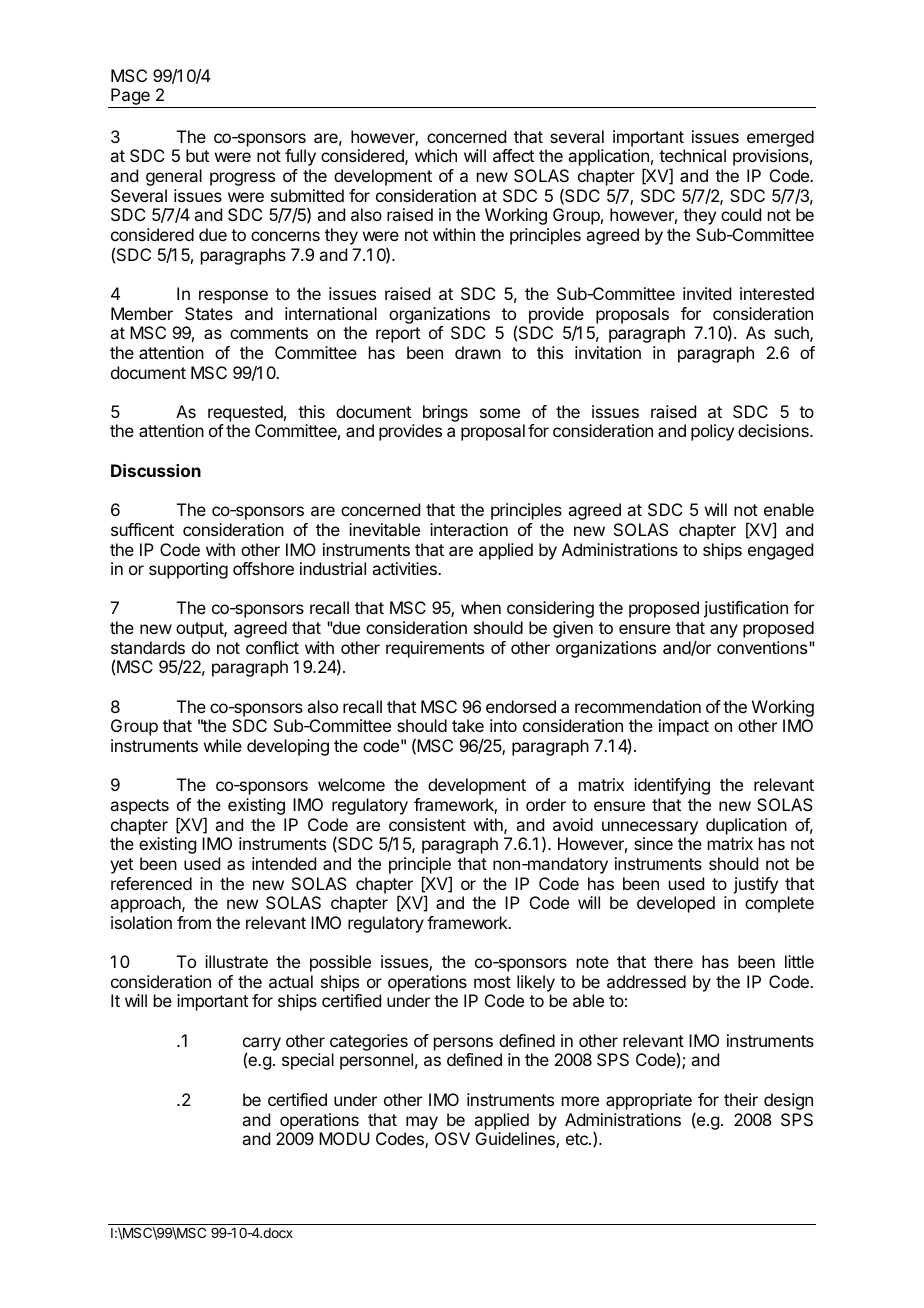 Image resolution: width=924 pixels, height=1308 pixels. I want to click on referenced, so click(151, 883).
